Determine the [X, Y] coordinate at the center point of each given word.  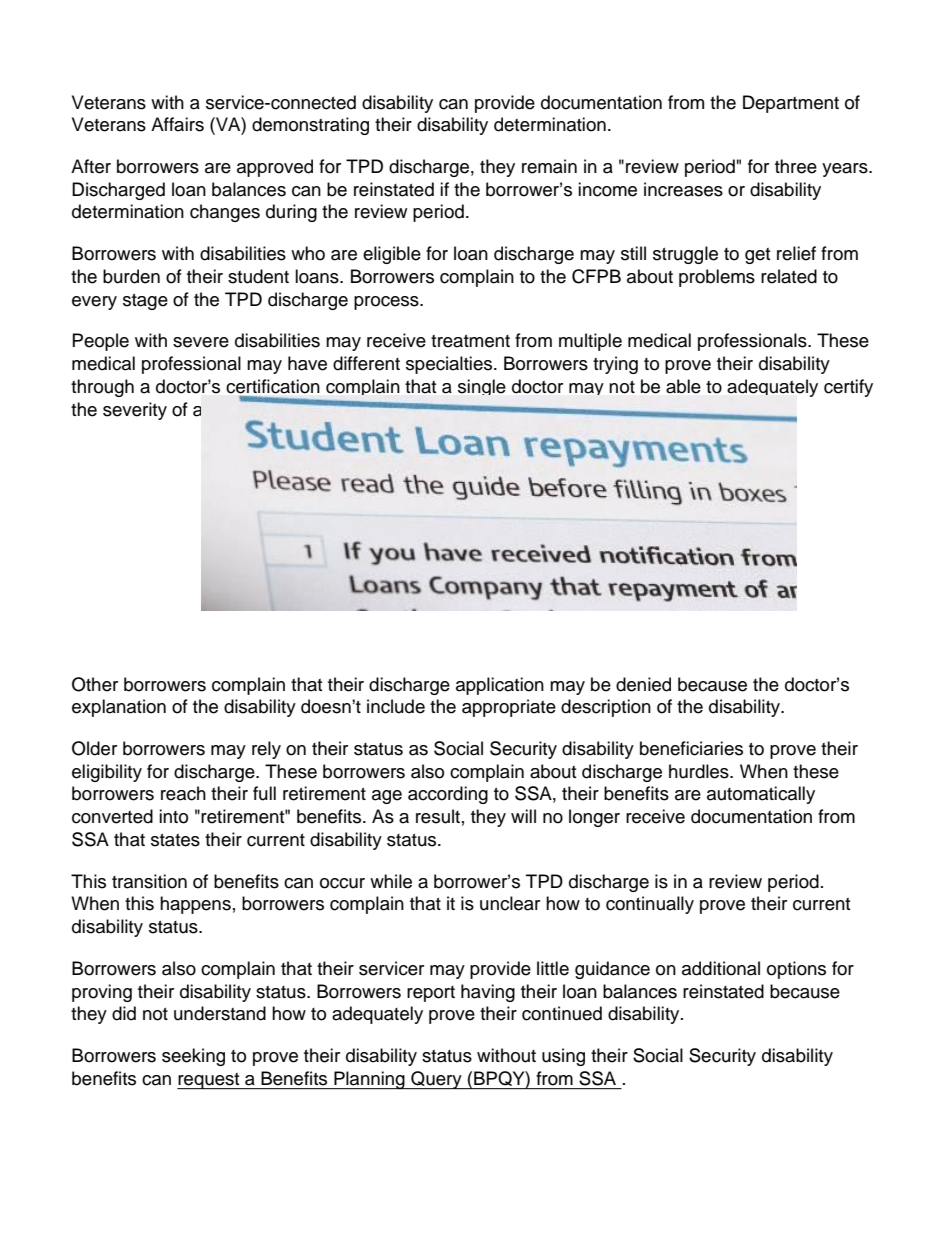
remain [549, 166]
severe [201, 342]
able [683, 386]
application [500, 686]
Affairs [177, 124]
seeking [193, 1057]
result [438, 816]
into [173, 816]
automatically [761, 795]
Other [95, 684]
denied [643, 684]
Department [791, 104]
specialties [450, 365]
